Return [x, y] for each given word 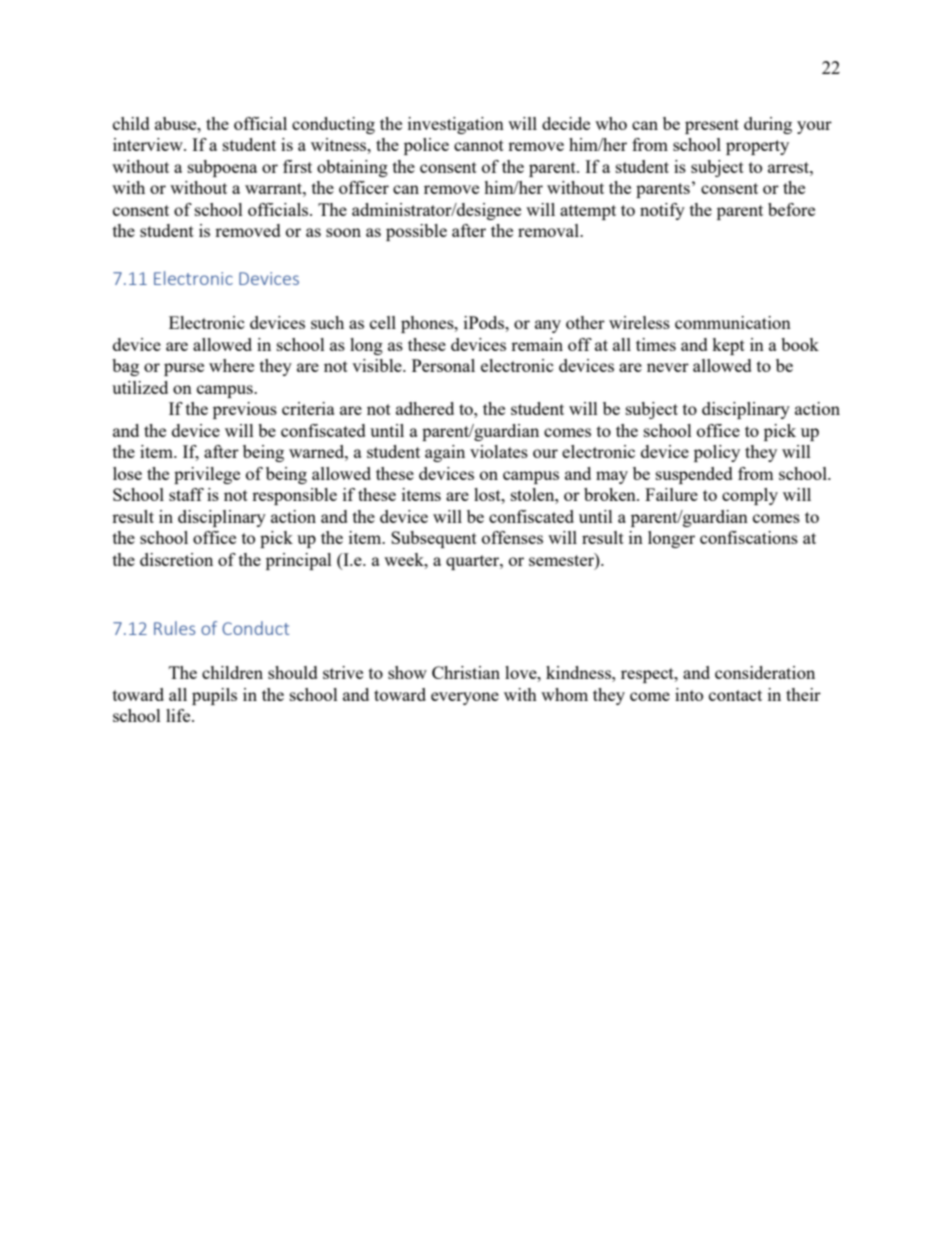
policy [717, 453]
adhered [425, 408]
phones [428, 324]
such [327, 322]
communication [733, 322]
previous [245, 410]
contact [735, 695]
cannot [479, 145]
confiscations [749, 537]
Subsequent [434, 539]
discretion [176, 559]
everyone [465, 698]
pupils [214, 696]
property [757, 147]
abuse [177, 123]
